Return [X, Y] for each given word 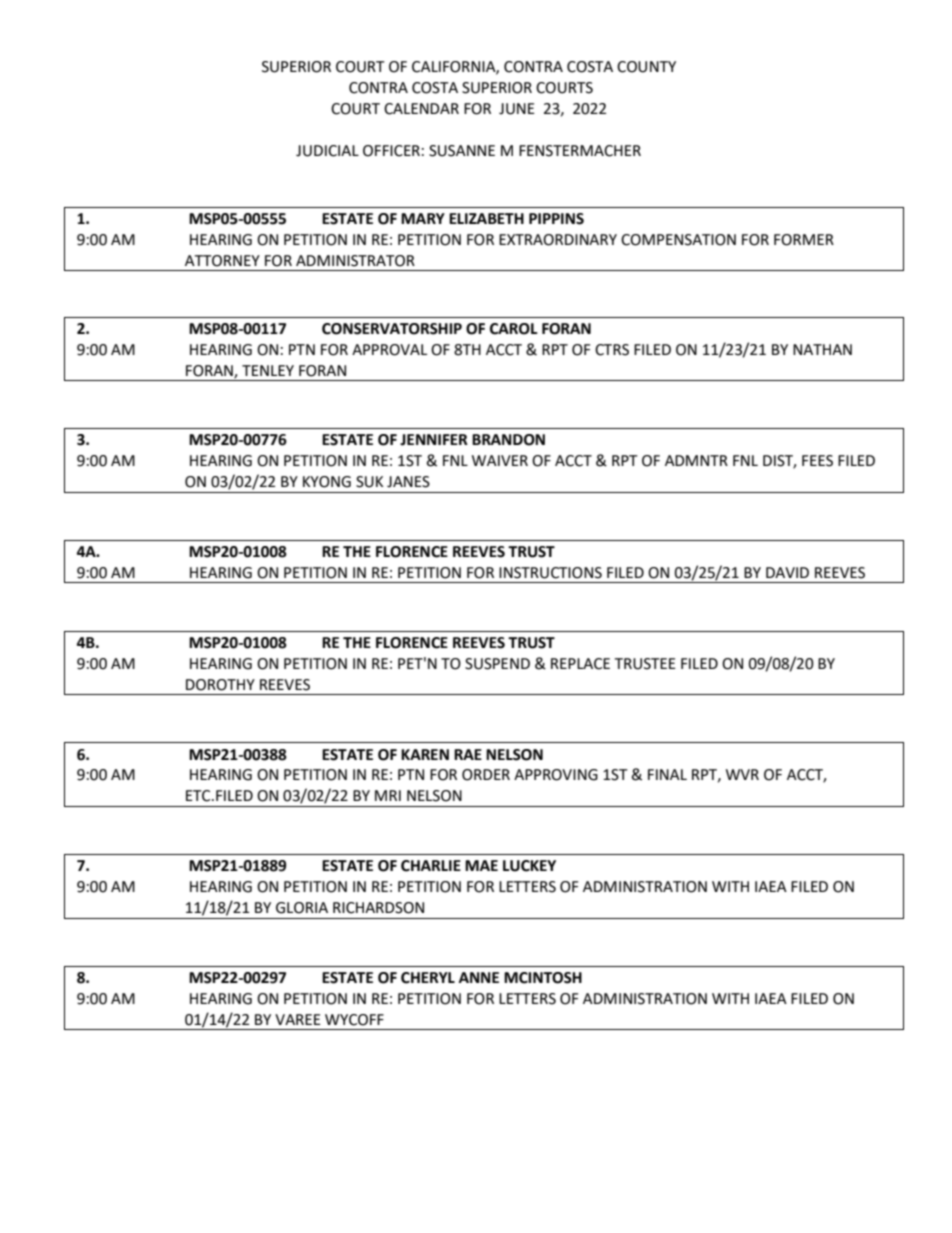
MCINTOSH [543, 978]
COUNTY [646, 67]
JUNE [517, 109]
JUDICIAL [327, 151]
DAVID [787, 572]
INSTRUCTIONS [550, 573]
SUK [369, 482]
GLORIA [302, 908]
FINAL [667, 774]
